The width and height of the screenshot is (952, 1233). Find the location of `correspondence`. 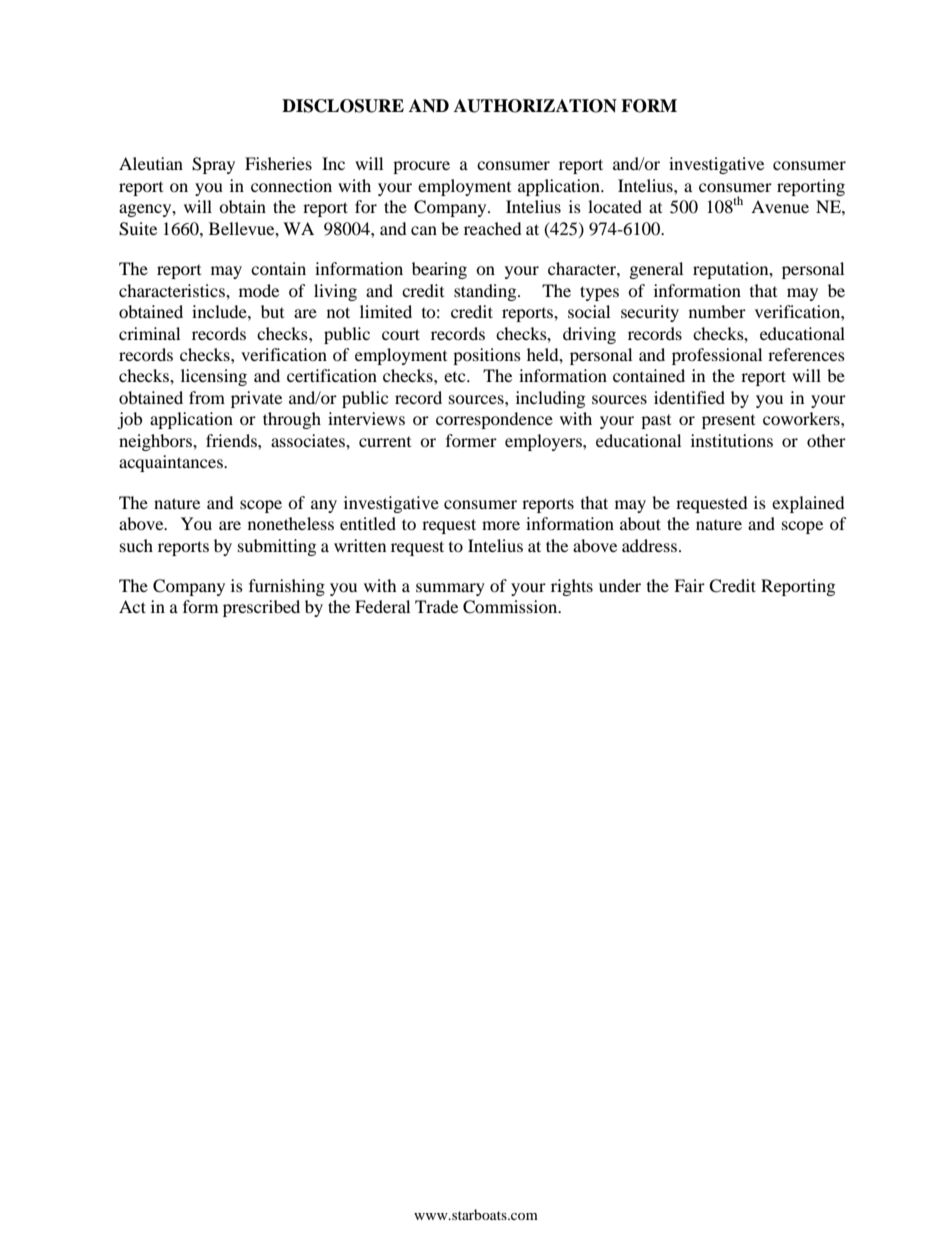

correspondence is located at coordinates (494, 420).
